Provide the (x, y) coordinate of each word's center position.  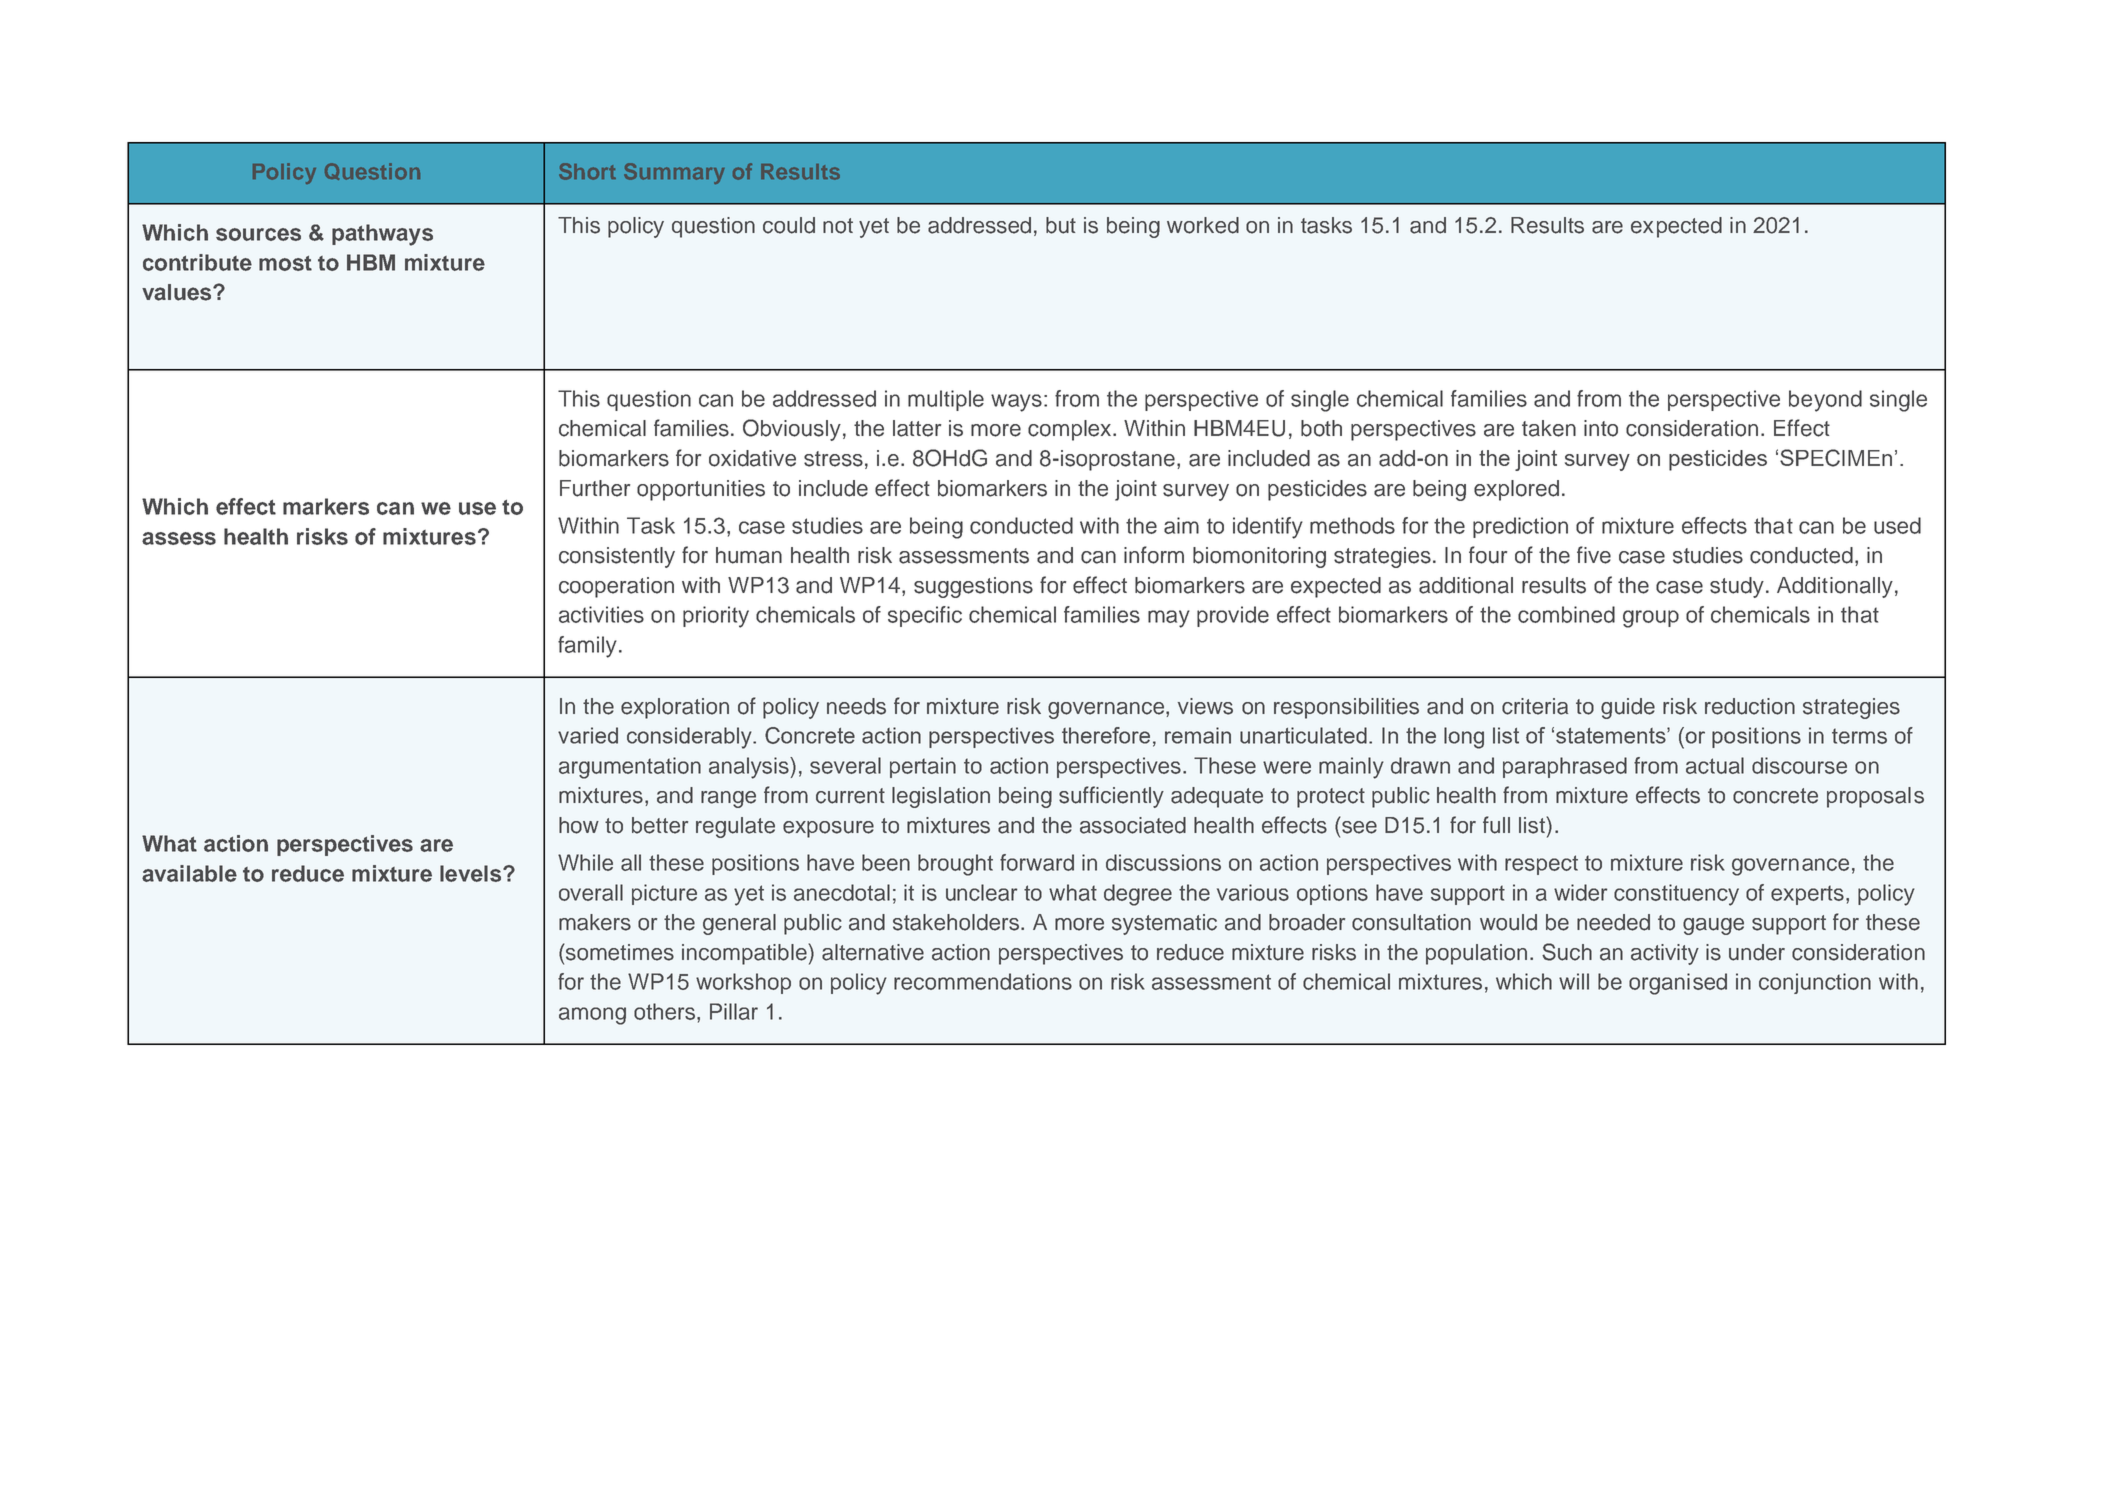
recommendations (983, 981)
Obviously (792, 430)
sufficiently (1111, 797)
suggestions (973, 587)
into (1601, 428)
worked (1203, 225)
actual (1715, 765)
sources (258, 234)
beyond (1825, 401)
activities (601, 614)
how (579, 825)
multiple (946, 400)
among (592, 1016)
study (1737, 587)
